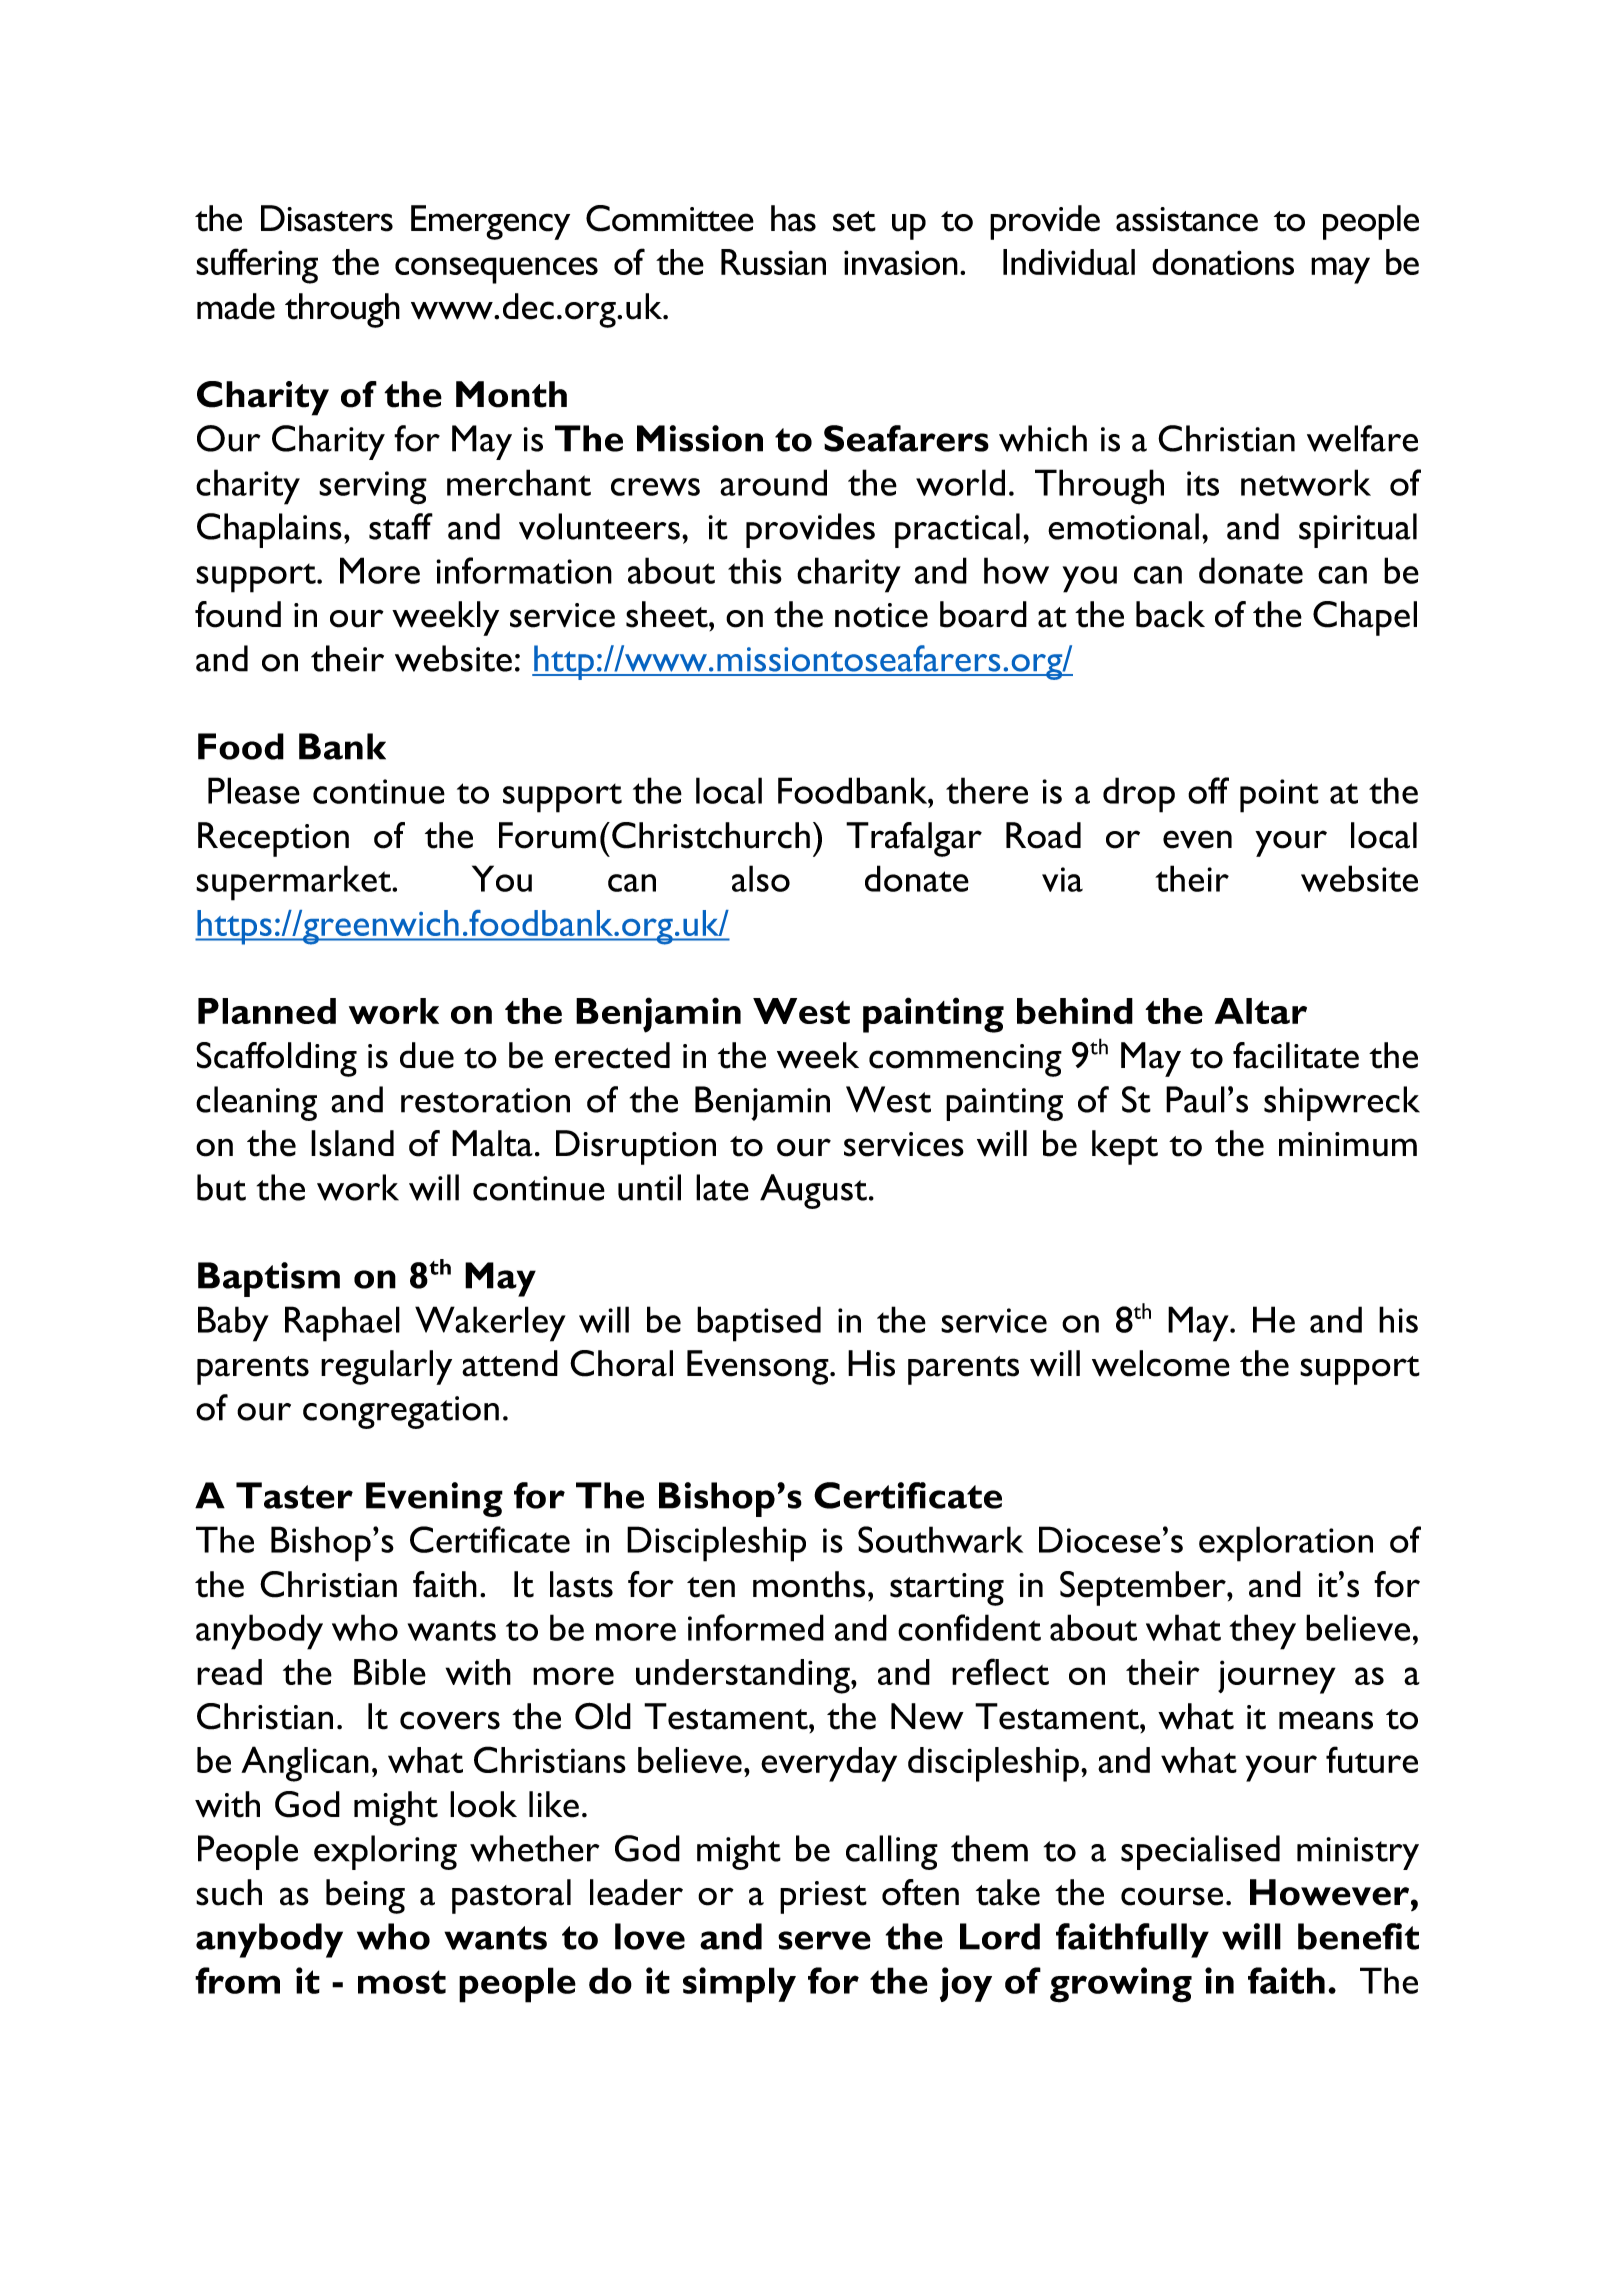 This screenshot has height=2285, width=1615. I want to click on also, so click(761, 878).
